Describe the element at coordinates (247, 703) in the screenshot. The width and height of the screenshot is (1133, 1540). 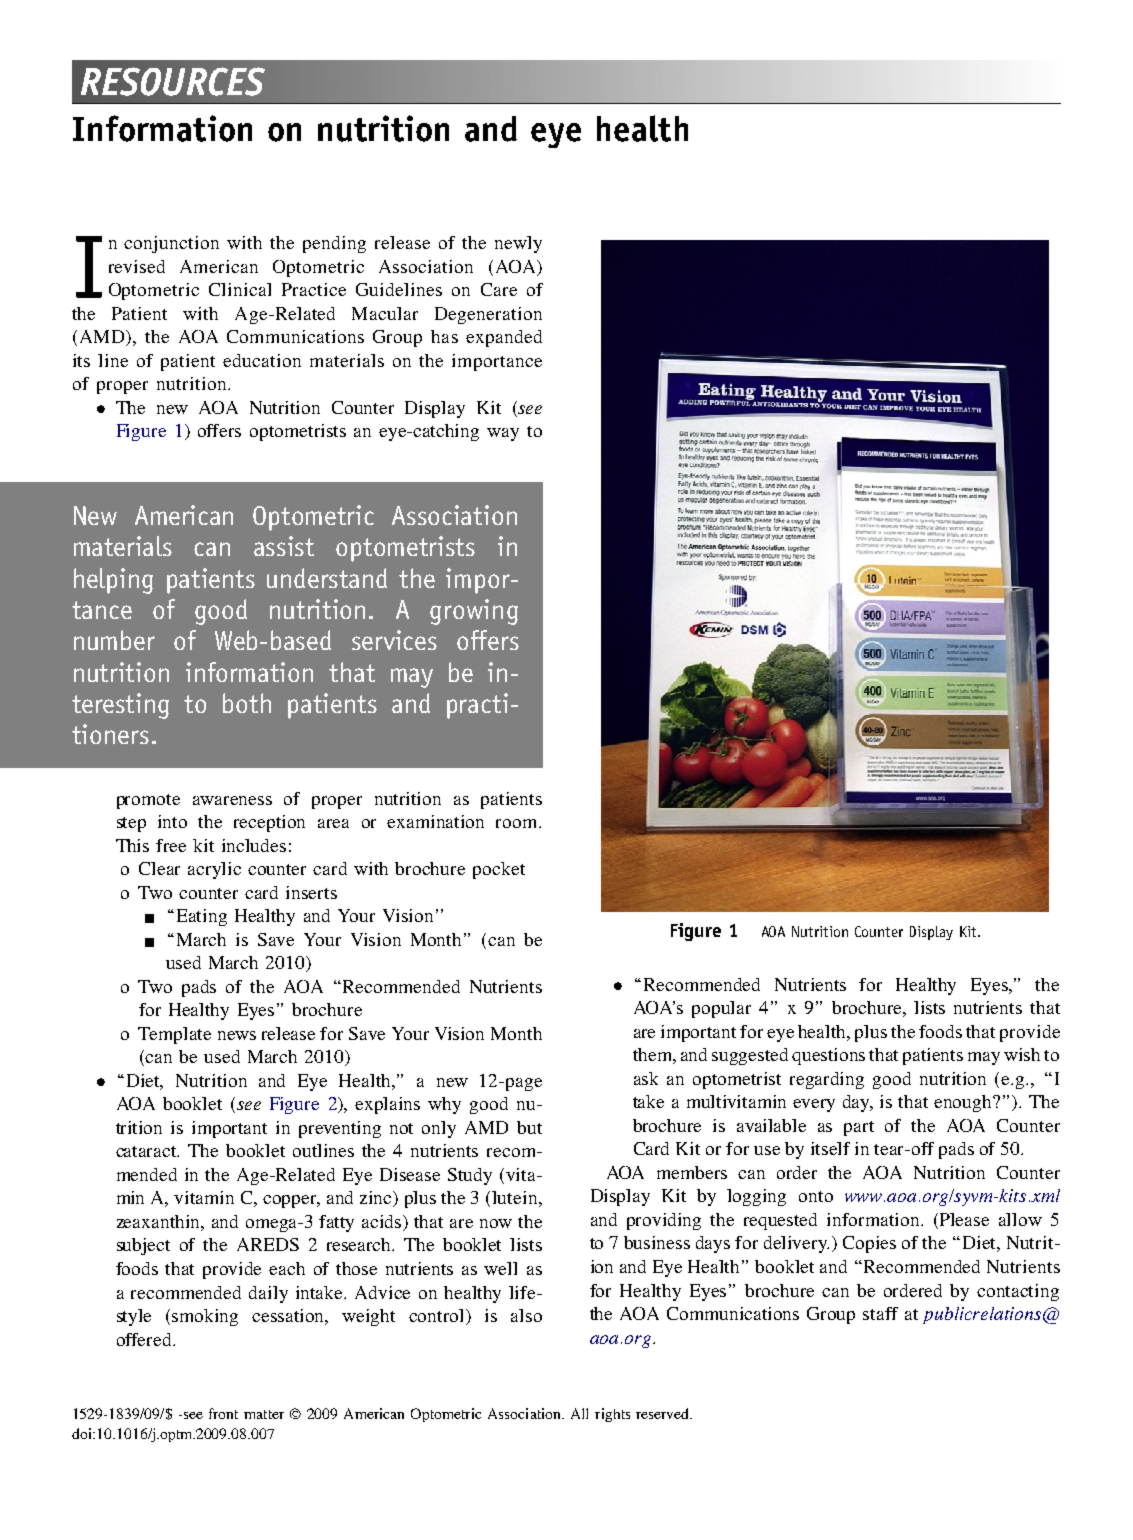
I see `both` at that location.
